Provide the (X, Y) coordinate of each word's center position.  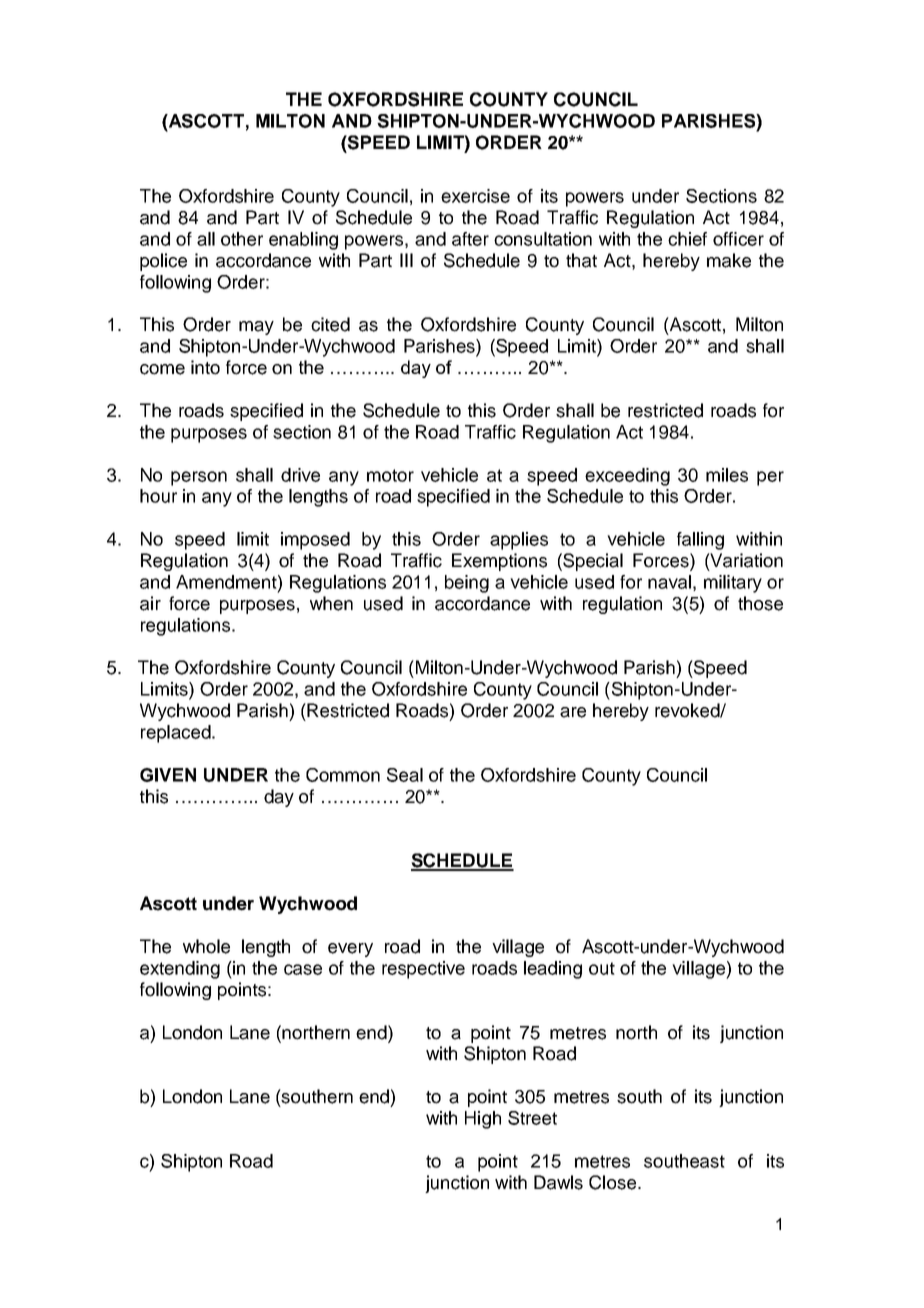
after (470, 239)
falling (700, 541)
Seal (405, 775)
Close (614, 1182)
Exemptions (499, 562)
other (242, 239)
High (483, 1120)
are (573, 712)
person (199, 478)
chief (687, 239)
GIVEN (168, 775)
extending (180, 970)
